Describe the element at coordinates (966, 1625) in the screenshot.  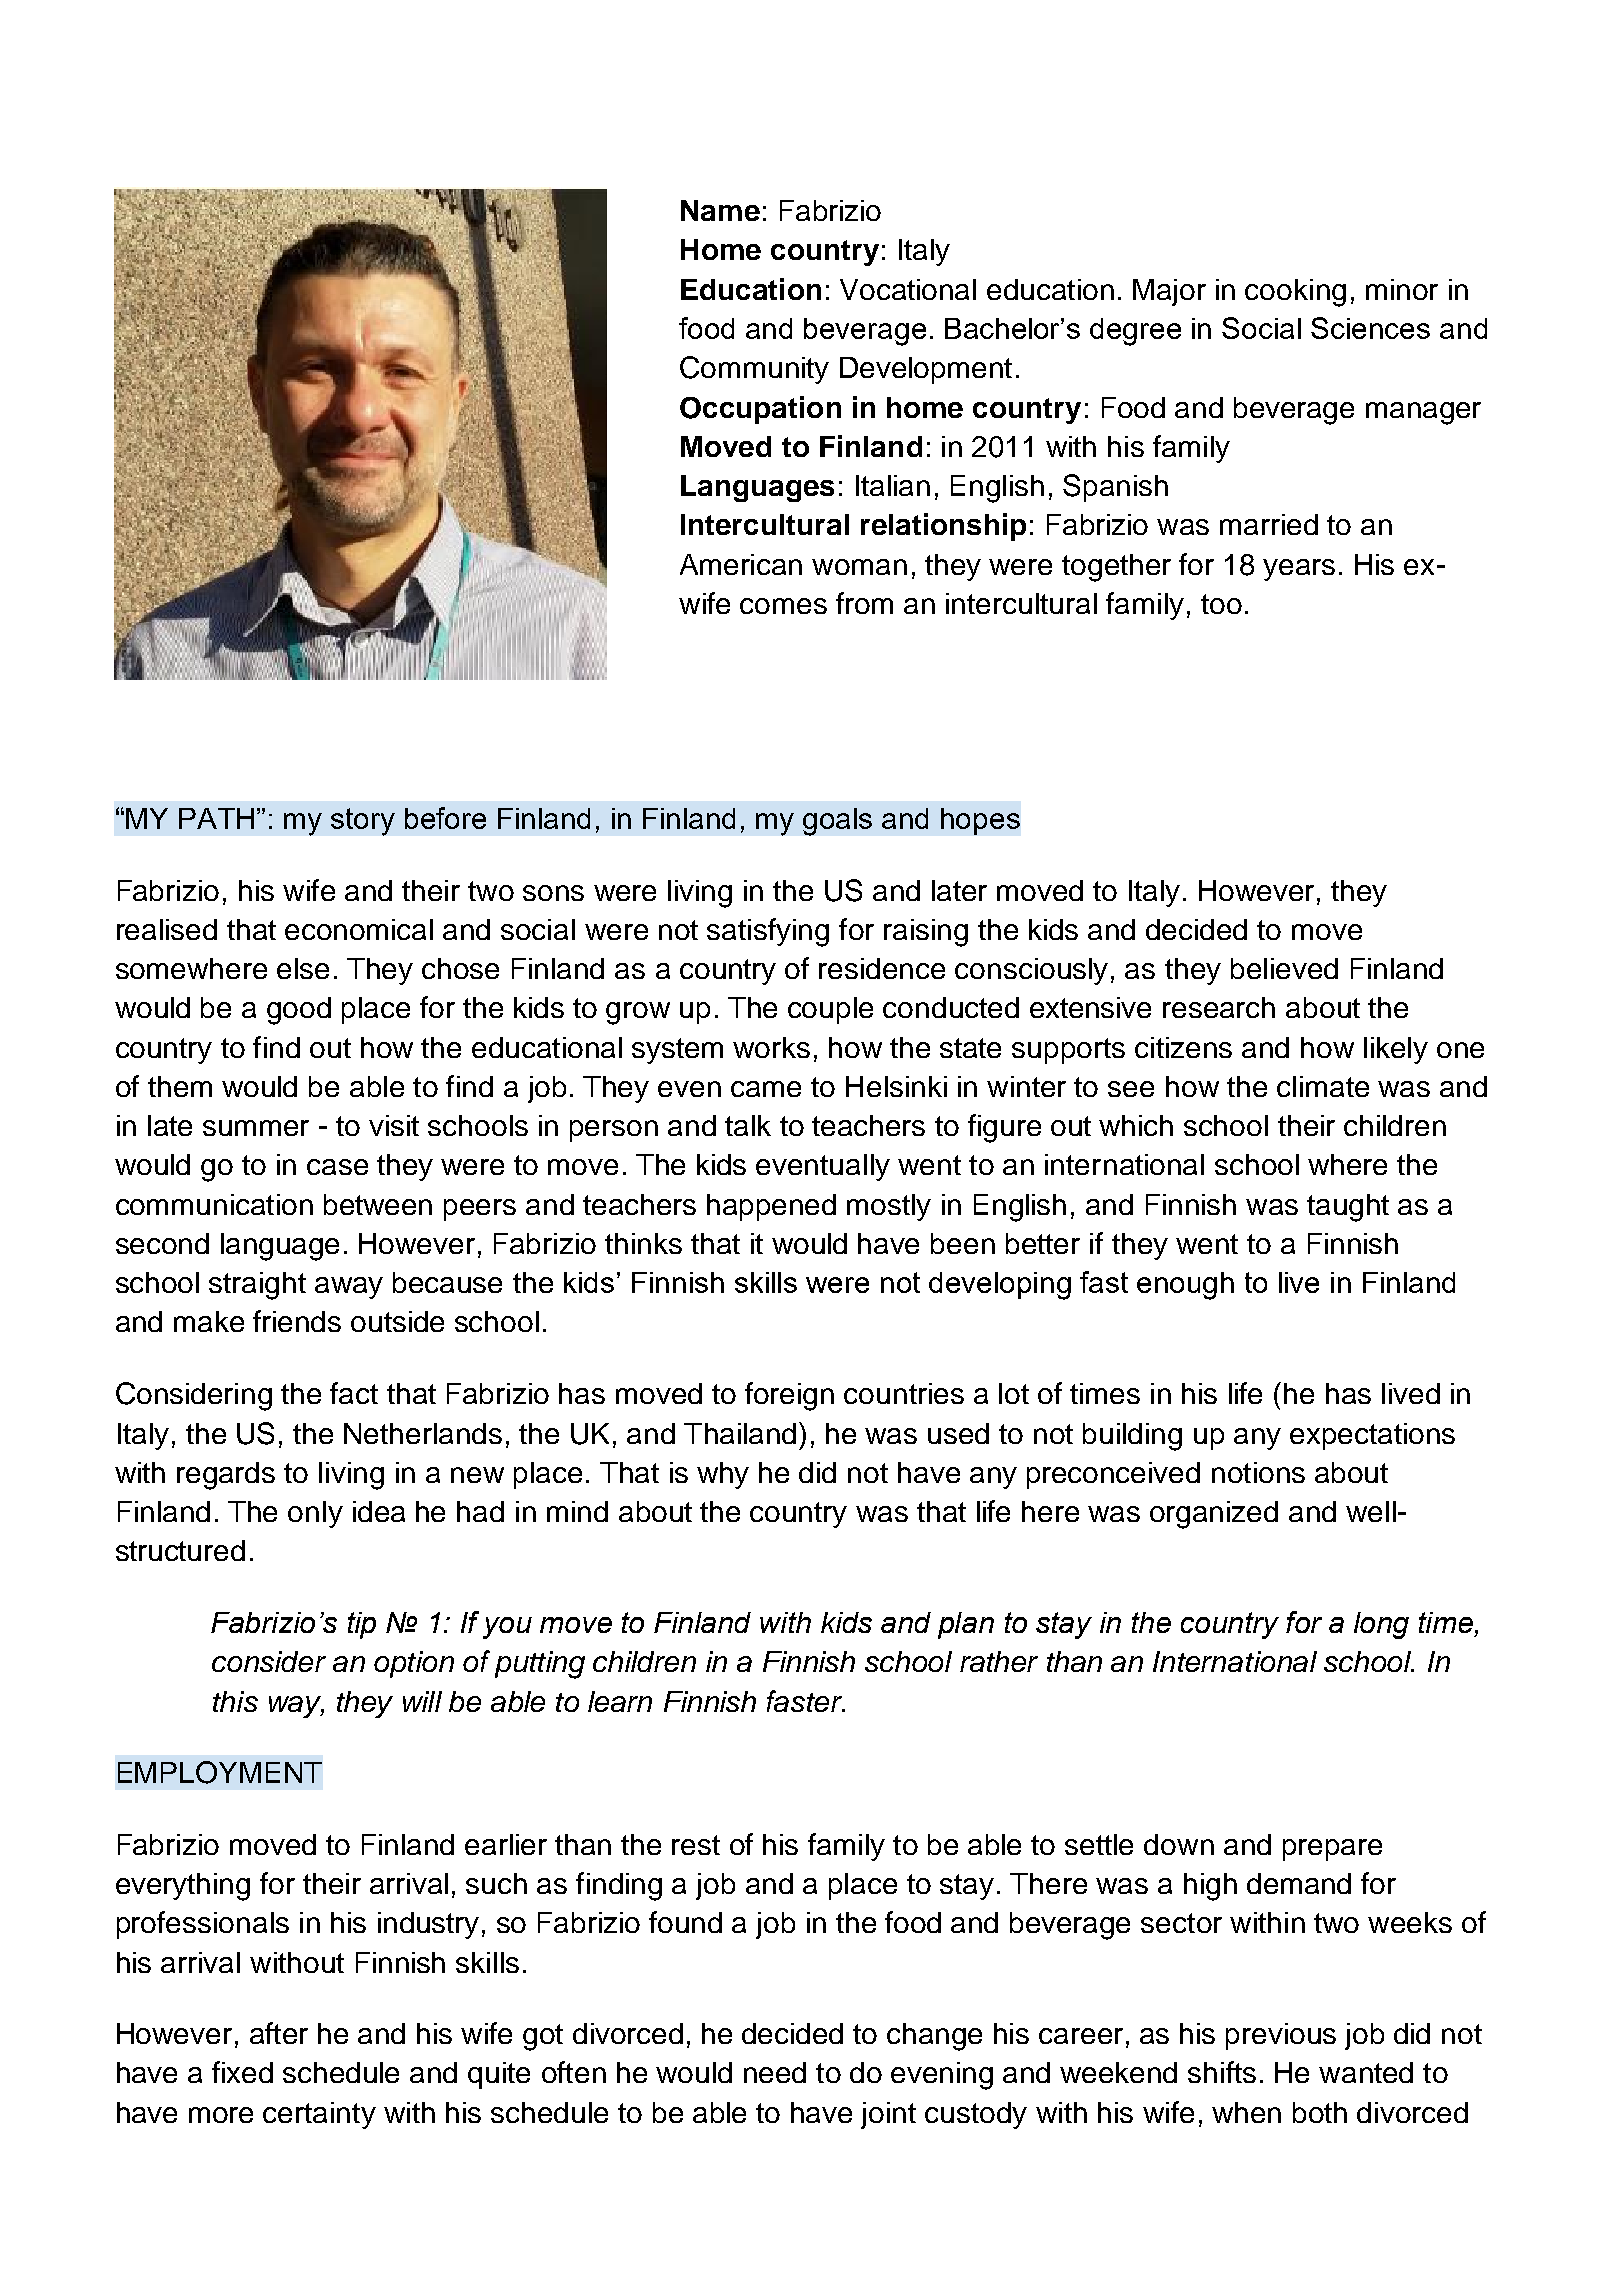
I see `plan` at that location.
